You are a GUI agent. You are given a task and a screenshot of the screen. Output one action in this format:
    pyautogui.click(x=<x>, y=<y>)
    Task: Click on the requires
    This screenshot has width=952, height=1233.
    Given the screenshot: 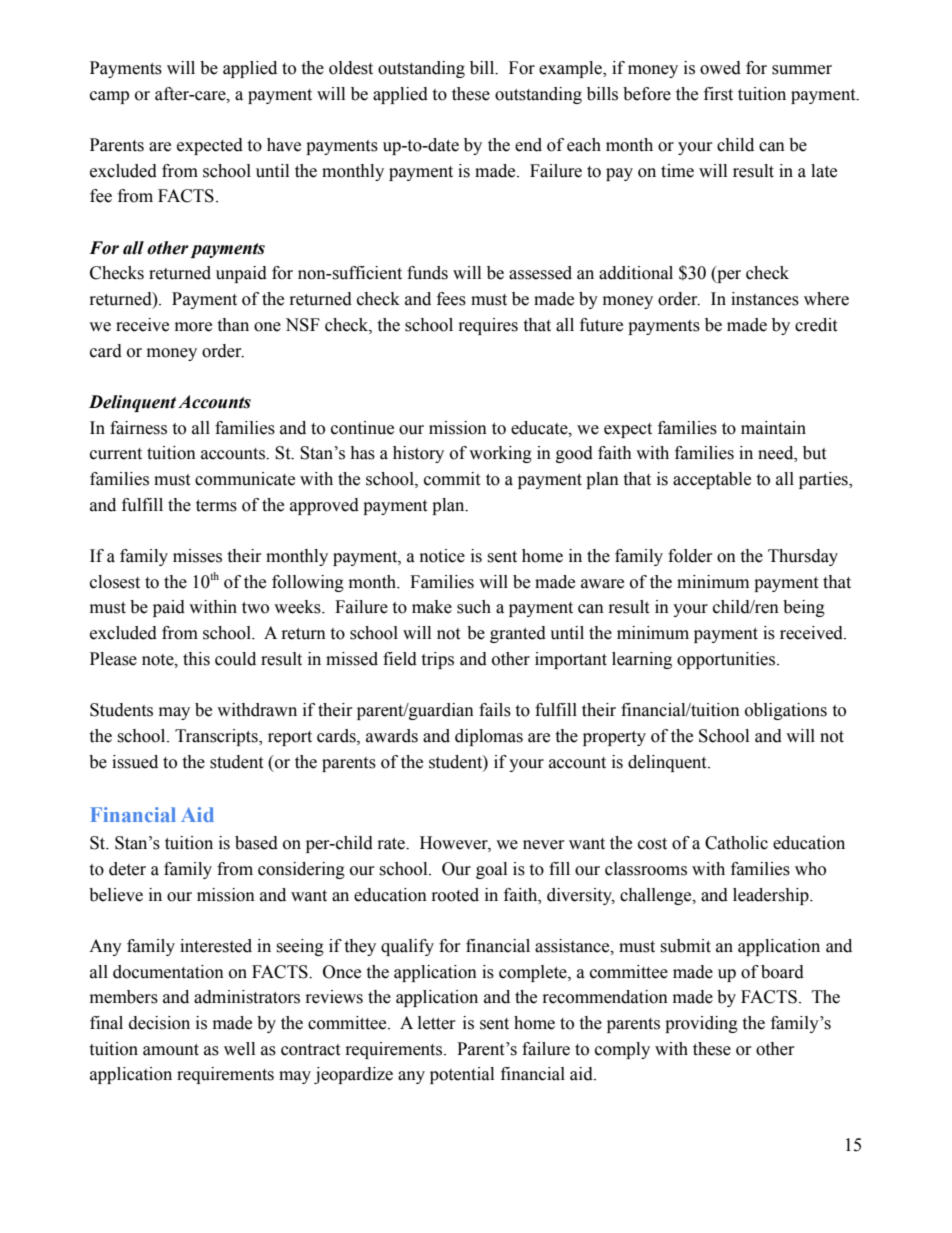 What is the action you would take?
    pyautogui.click(x=488, y=326)
